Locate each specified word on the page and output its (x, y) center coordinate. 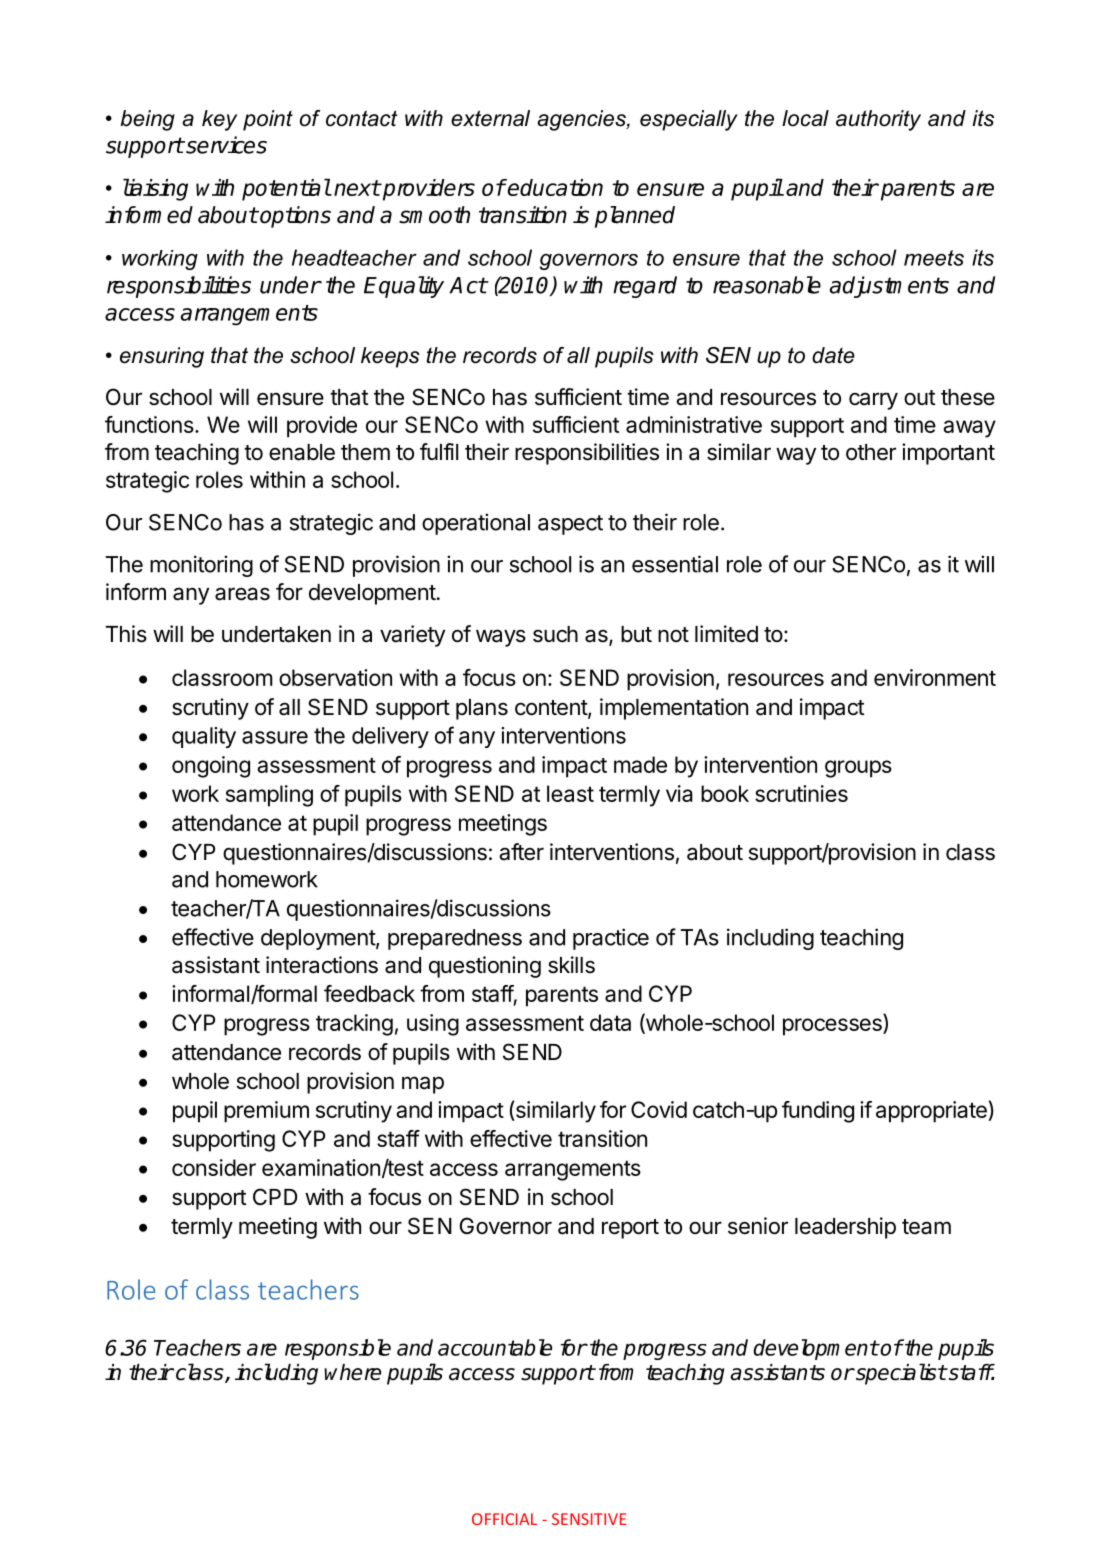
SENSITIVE (589, 1519)
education (554, 187)
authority (878, 120)
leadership (845, 1228)
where (352, 1372)
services (225, 145)
